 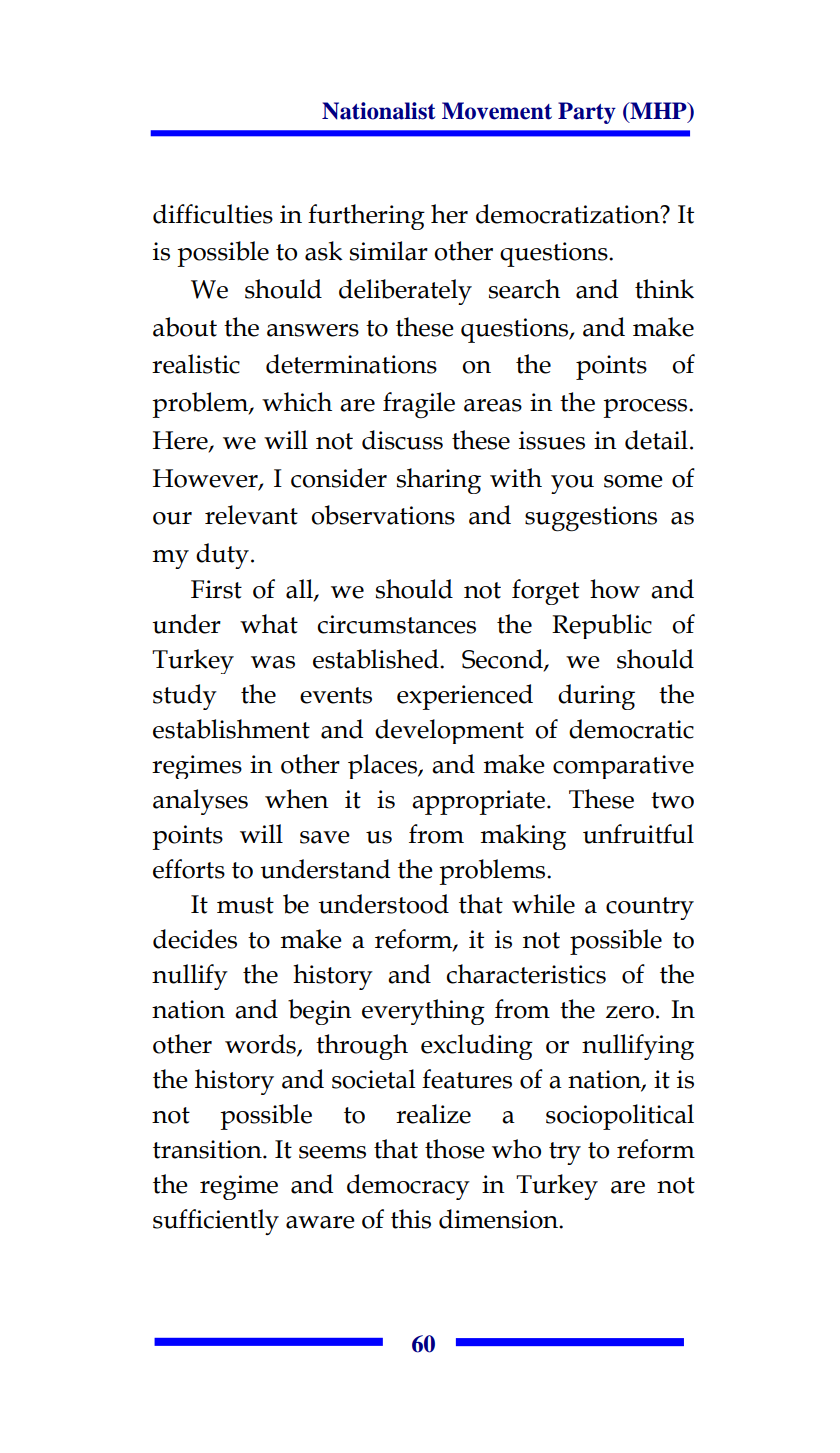 What do you see at coordinates (587, 113) in the screenshot?
I see `Party` at bounding box center [587, 113].
